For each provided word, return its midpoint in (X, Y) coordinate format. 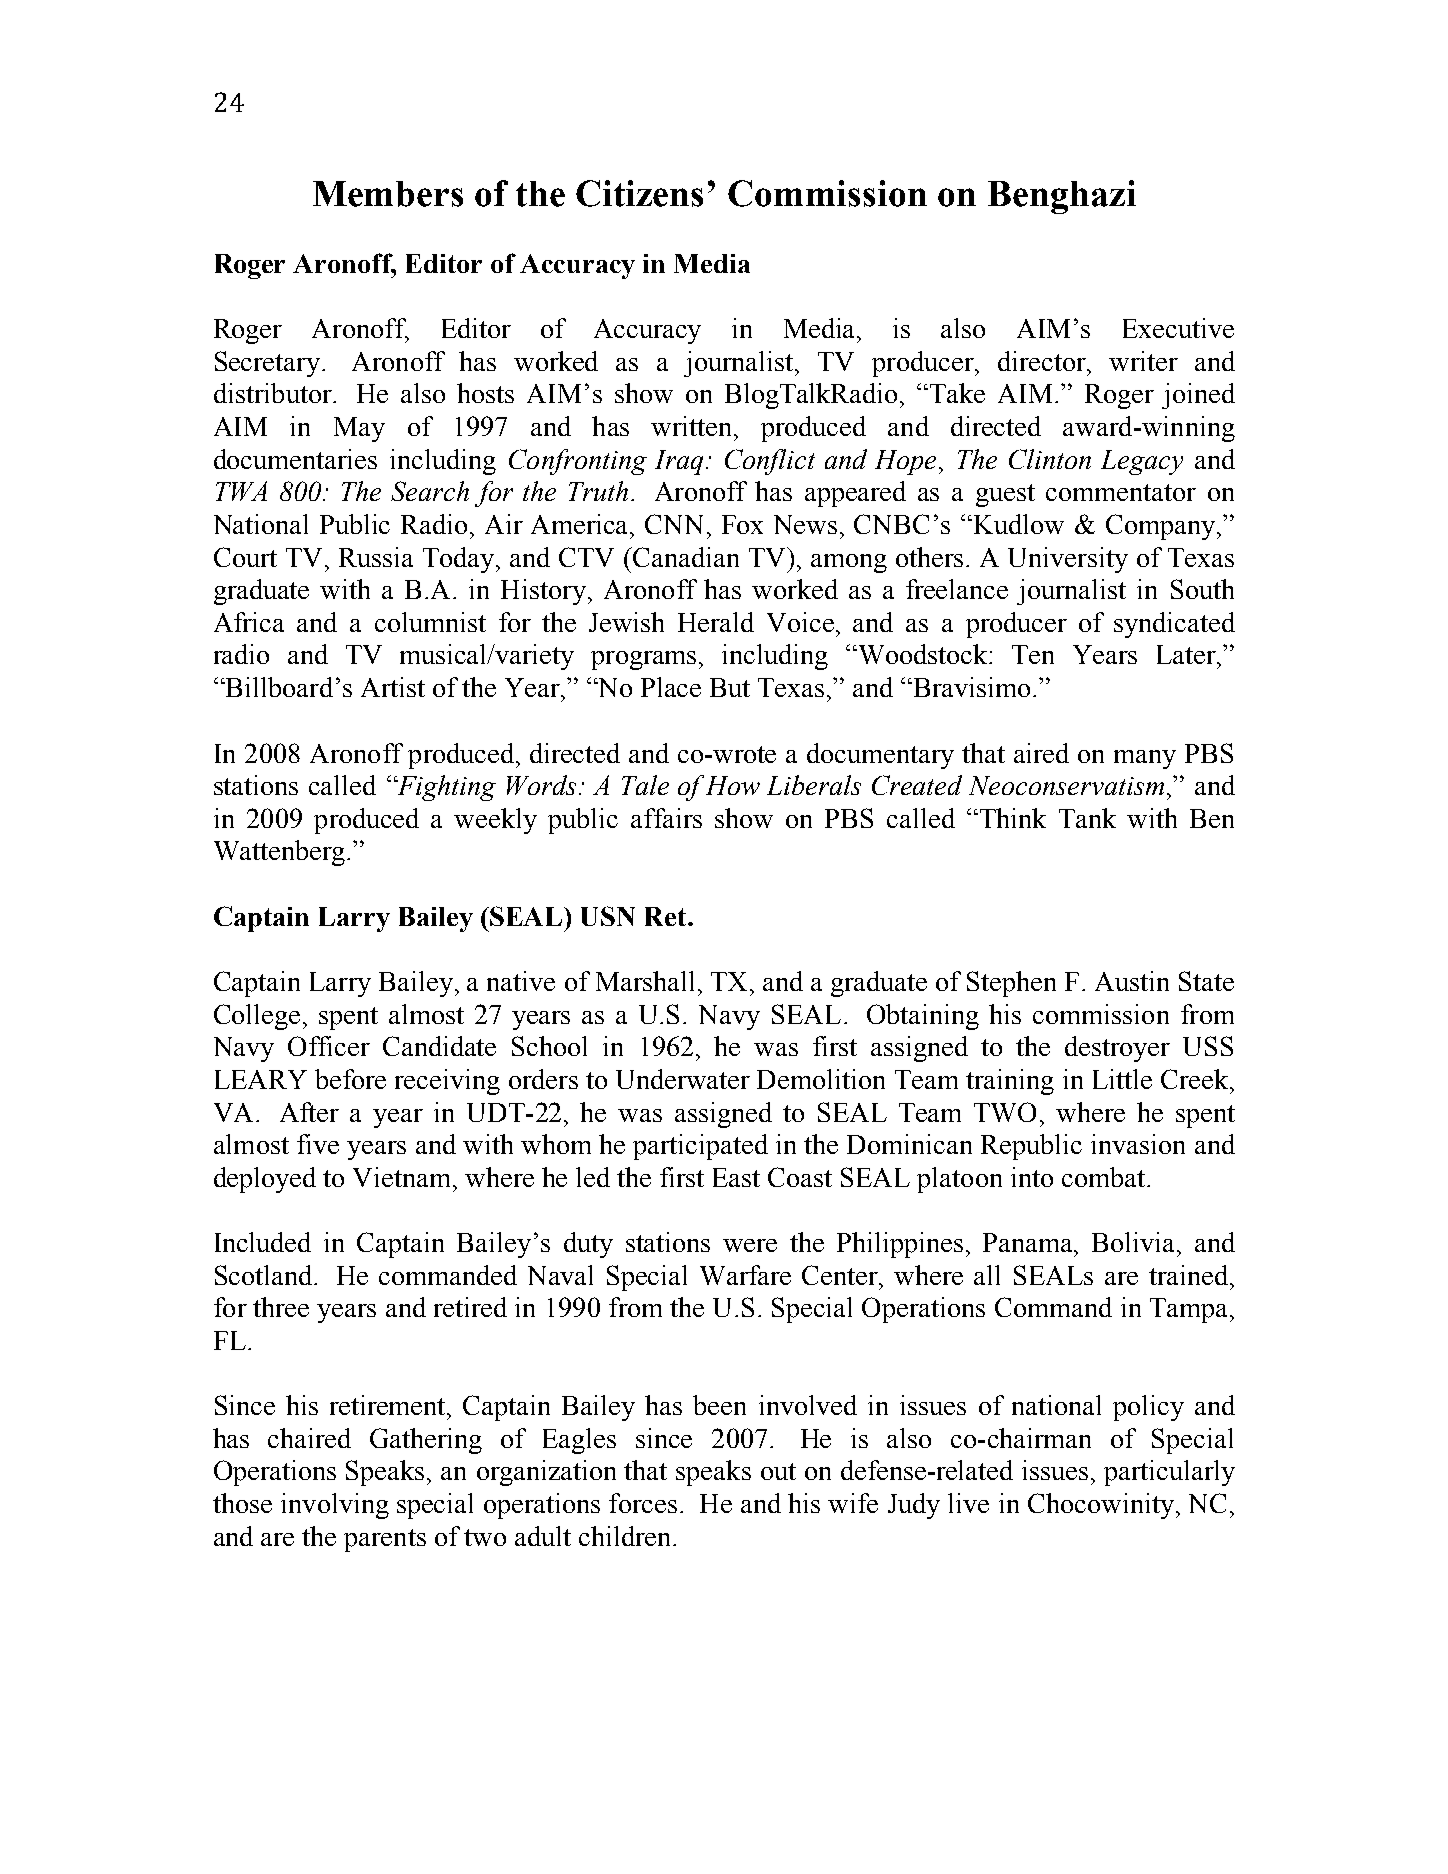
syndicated (1174, 625)
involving (335, 1506)
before (350, 1079)
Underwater (683, 1079)
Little (1122, 1079)
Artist (393, 687)
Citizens (639, 193)
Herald (716, 622)
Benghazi (1062, 197)
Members (388, 194)
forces (643, 1503)
